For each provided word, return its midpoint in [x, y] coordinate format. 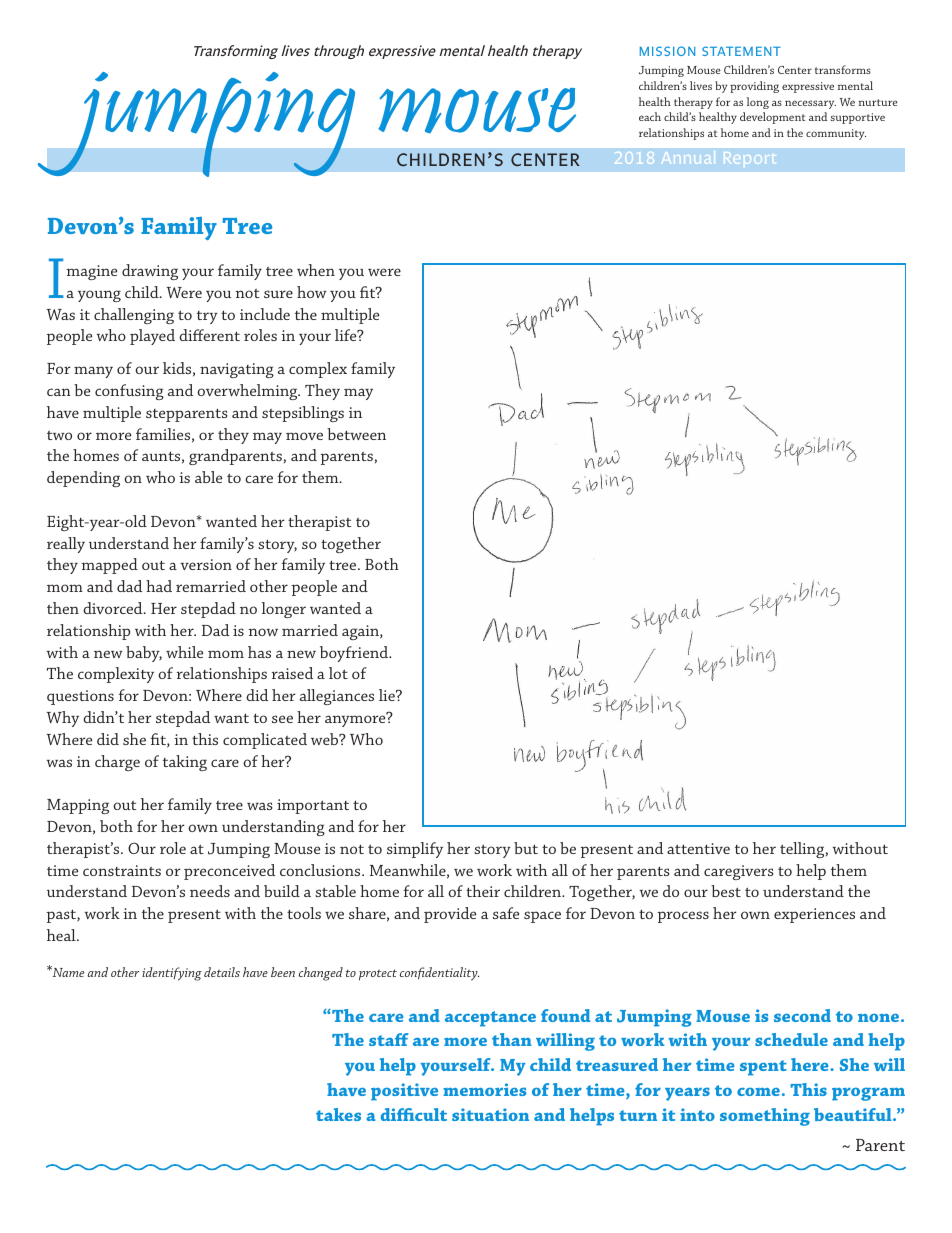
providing [754, 87]
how [312, 292]
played [152, 337]
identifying [172, 974]
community [836, 134]
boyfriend [355, 654]
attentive [698, 848]
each [650, 116]
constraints [122, 870]
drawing [150, 272]
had [159, 586]
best [726, 891]
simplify [415, 850]
